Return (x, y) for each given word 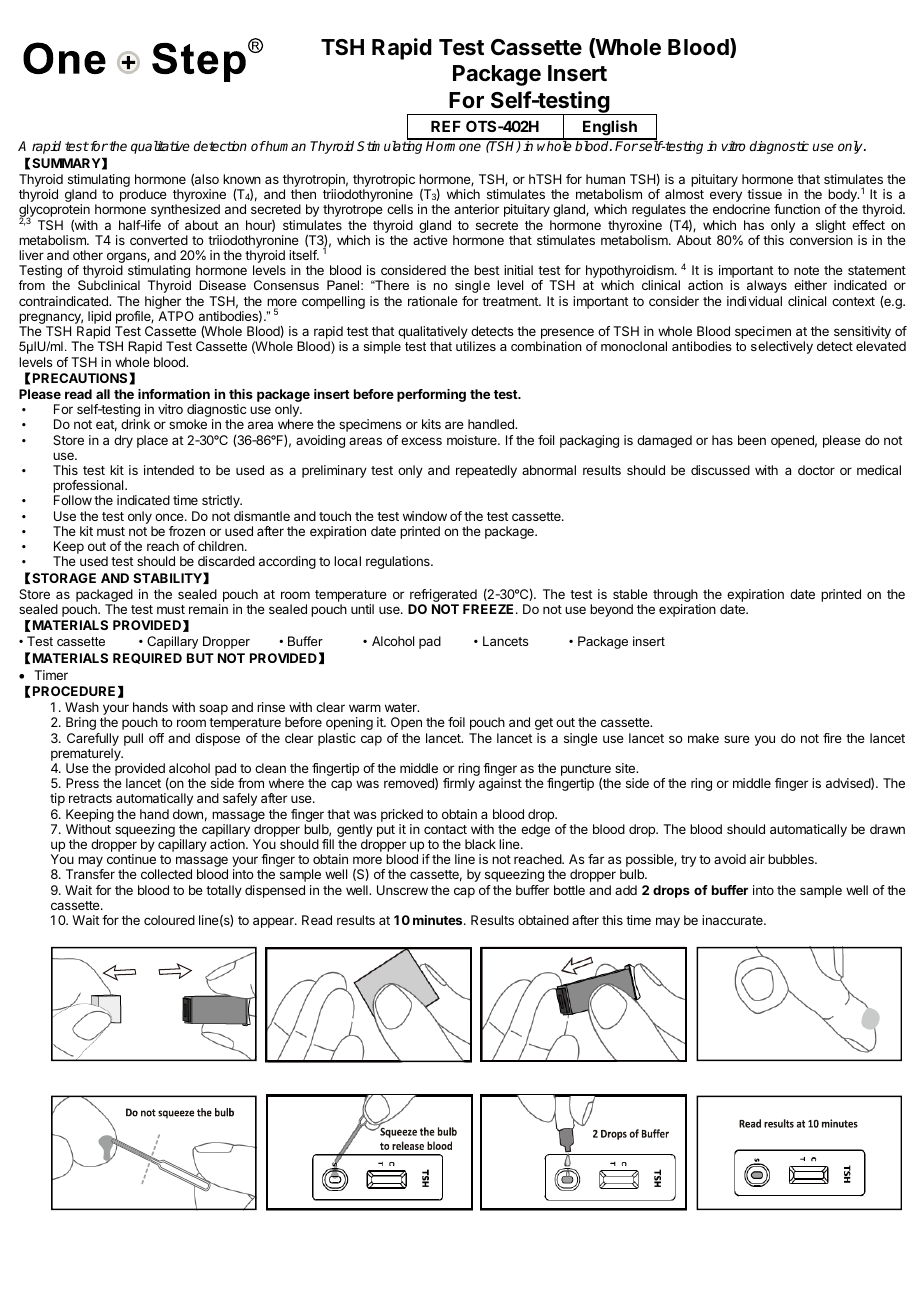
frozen (187, 531)
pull (133, 739)
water (402, 707)
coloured (169, 920)
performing (431, 395)
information (174, 394)
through (675, 597)
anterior (476, 209)
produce (143, 195)
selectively (782, 347)
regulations (399, 562)
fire (832, 738)
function (797, 209)
